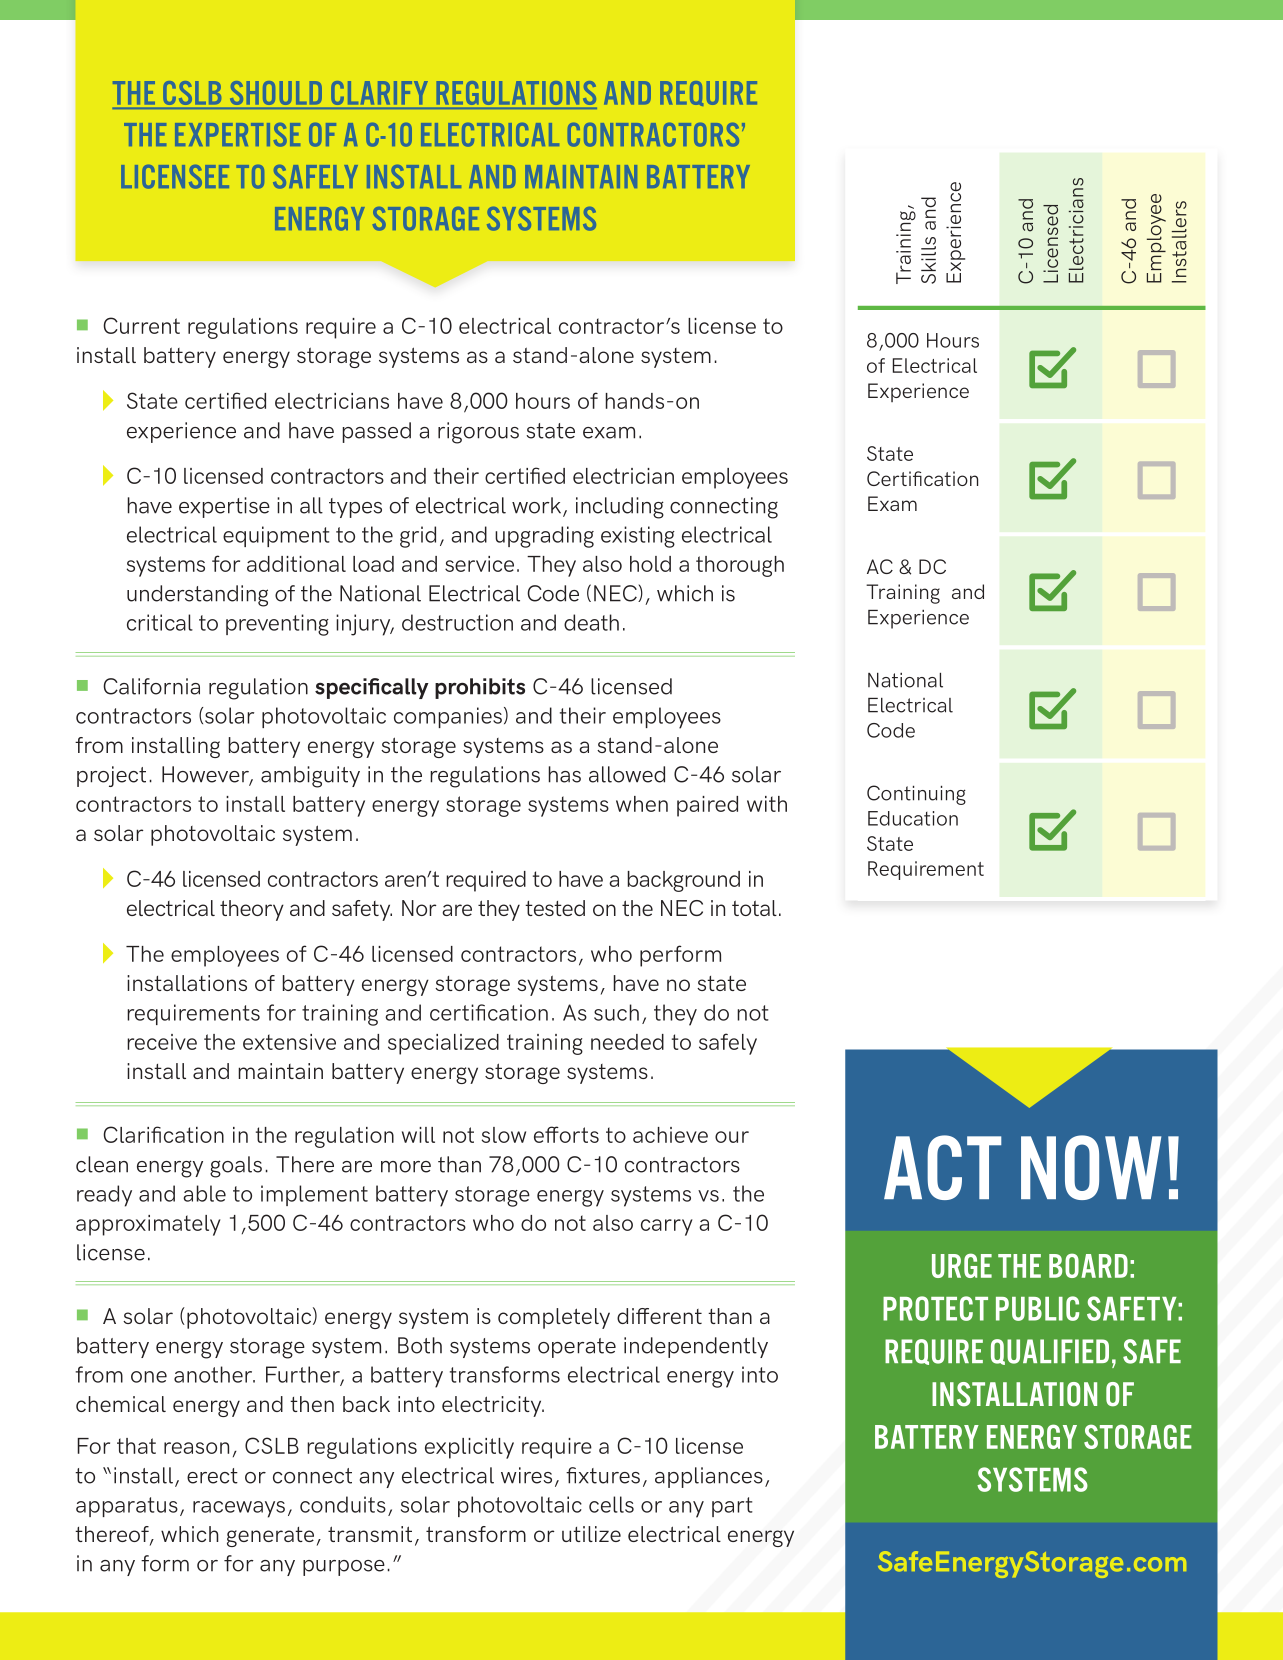 This screenshot has height=1660, width=1283. What do you see at coordinates (276, 93) in the screenshot?
I see `SHOULD` at bounding box center [276, 93].
